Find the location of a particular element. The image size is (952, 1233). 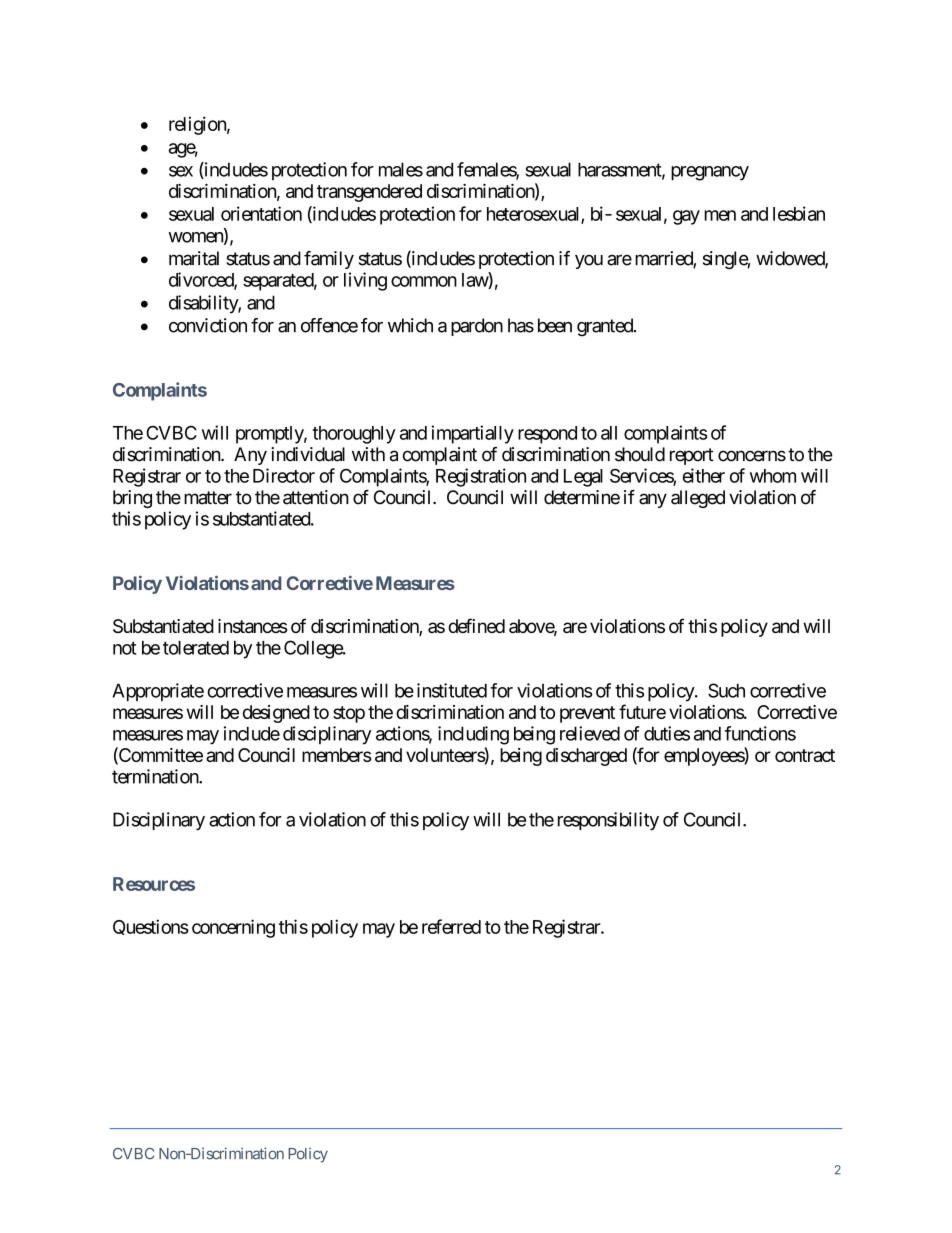

Registration is located at coordinates (481, 477).
